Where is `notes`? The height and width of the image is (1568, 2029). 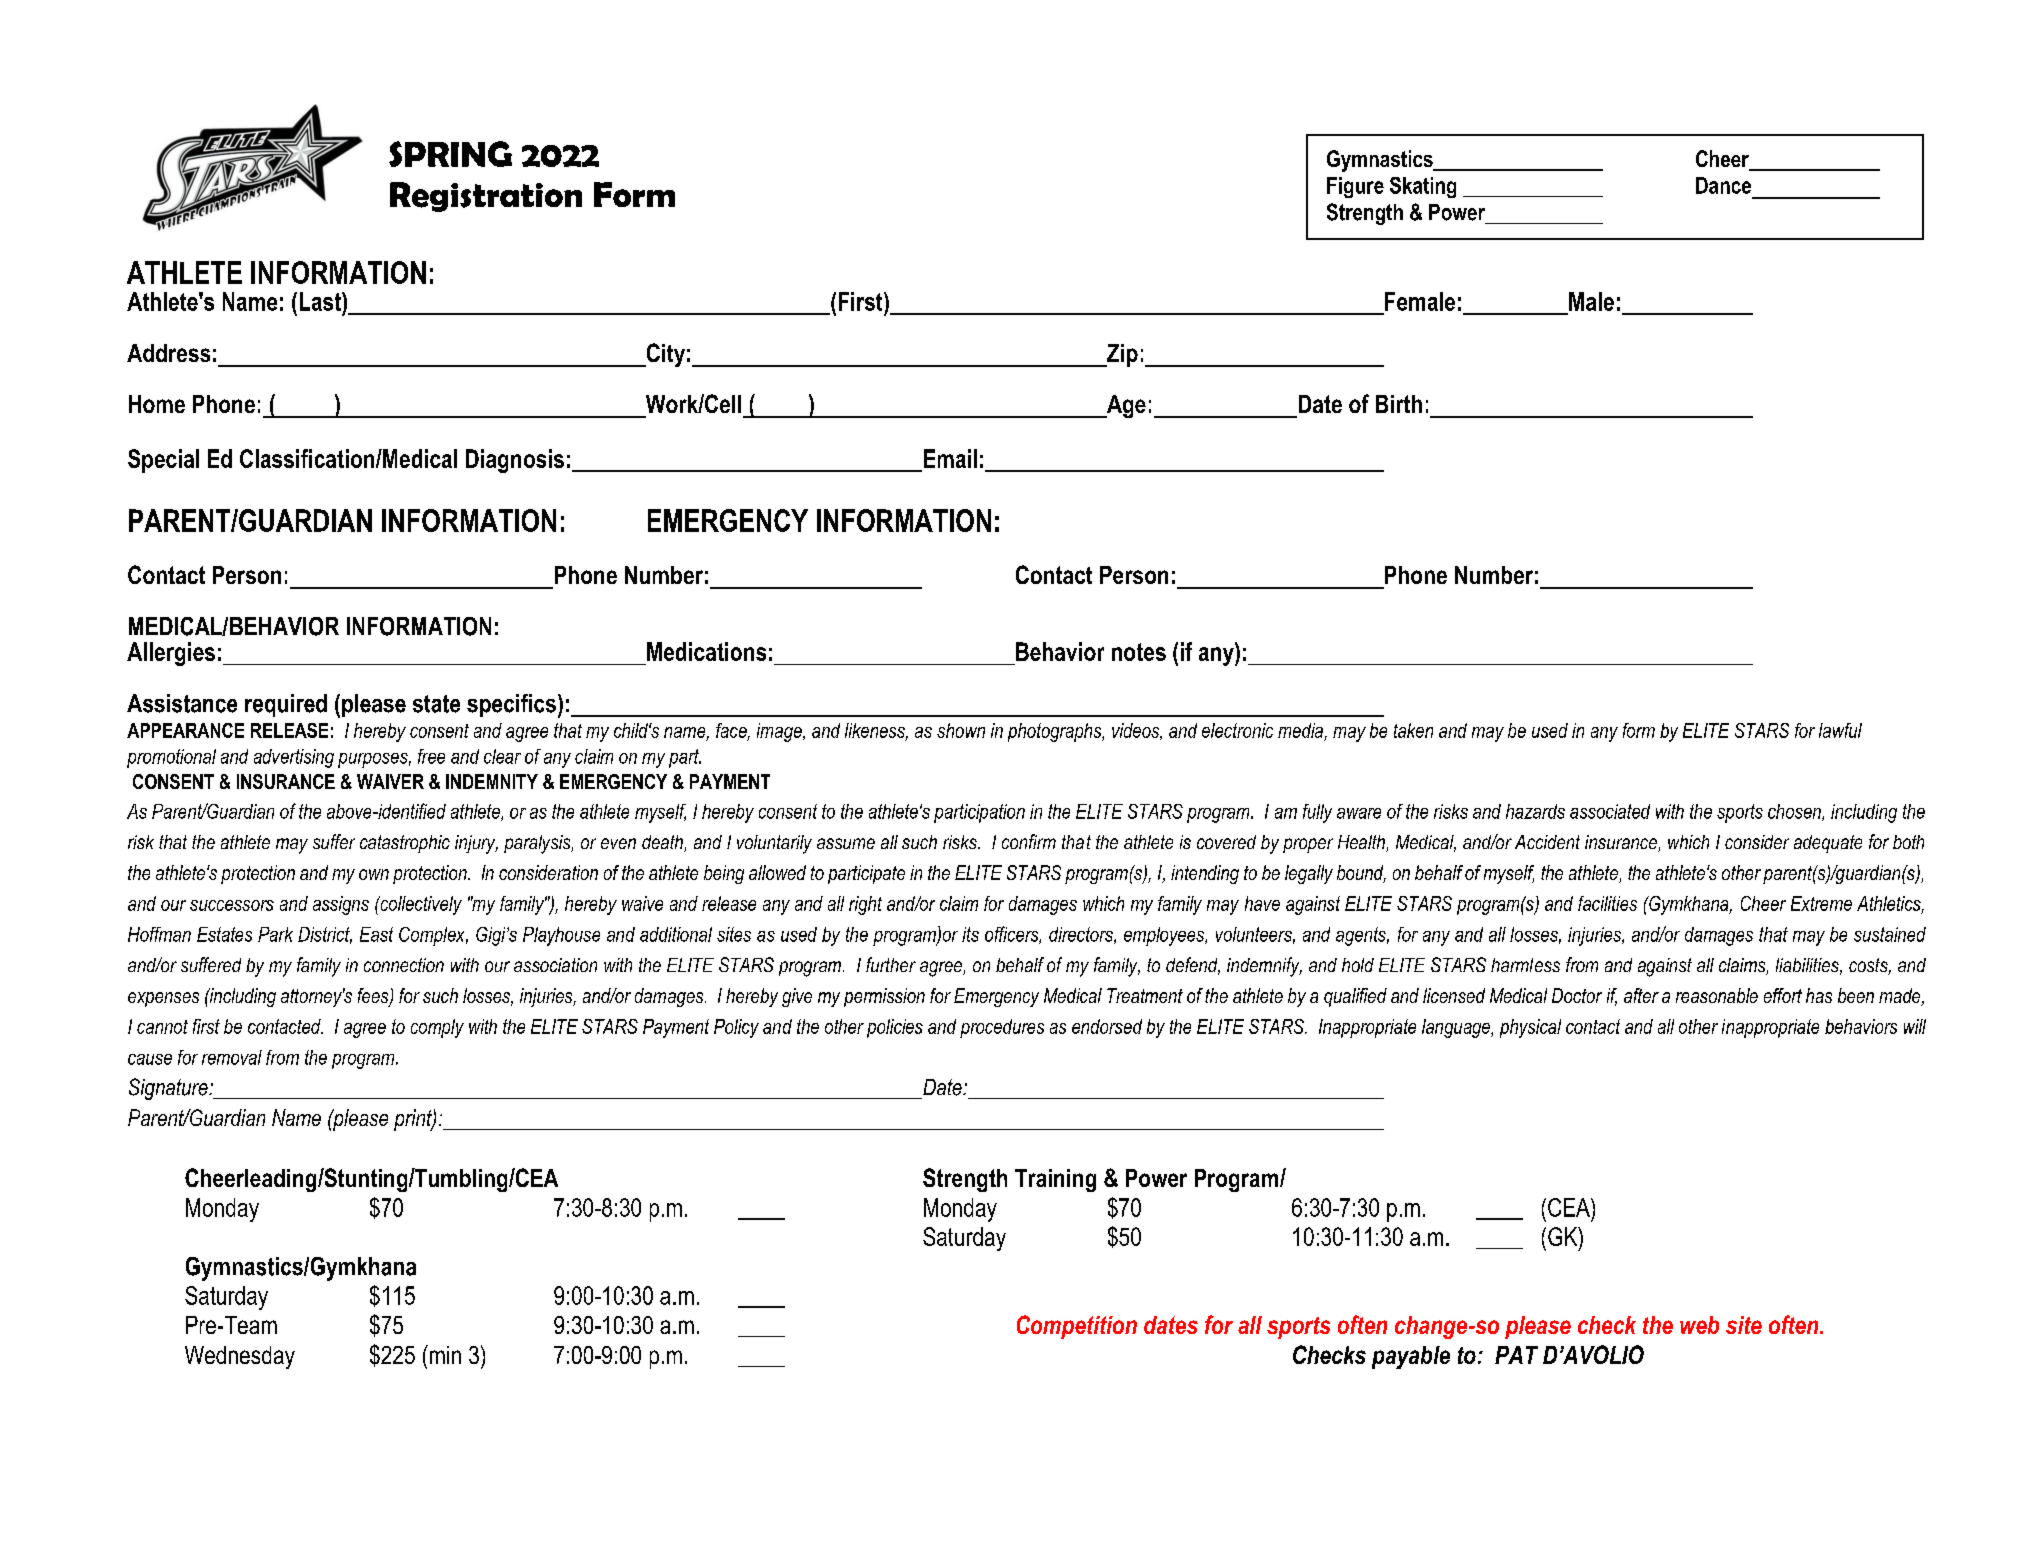
notes is located at coordinates (1139, 652).
